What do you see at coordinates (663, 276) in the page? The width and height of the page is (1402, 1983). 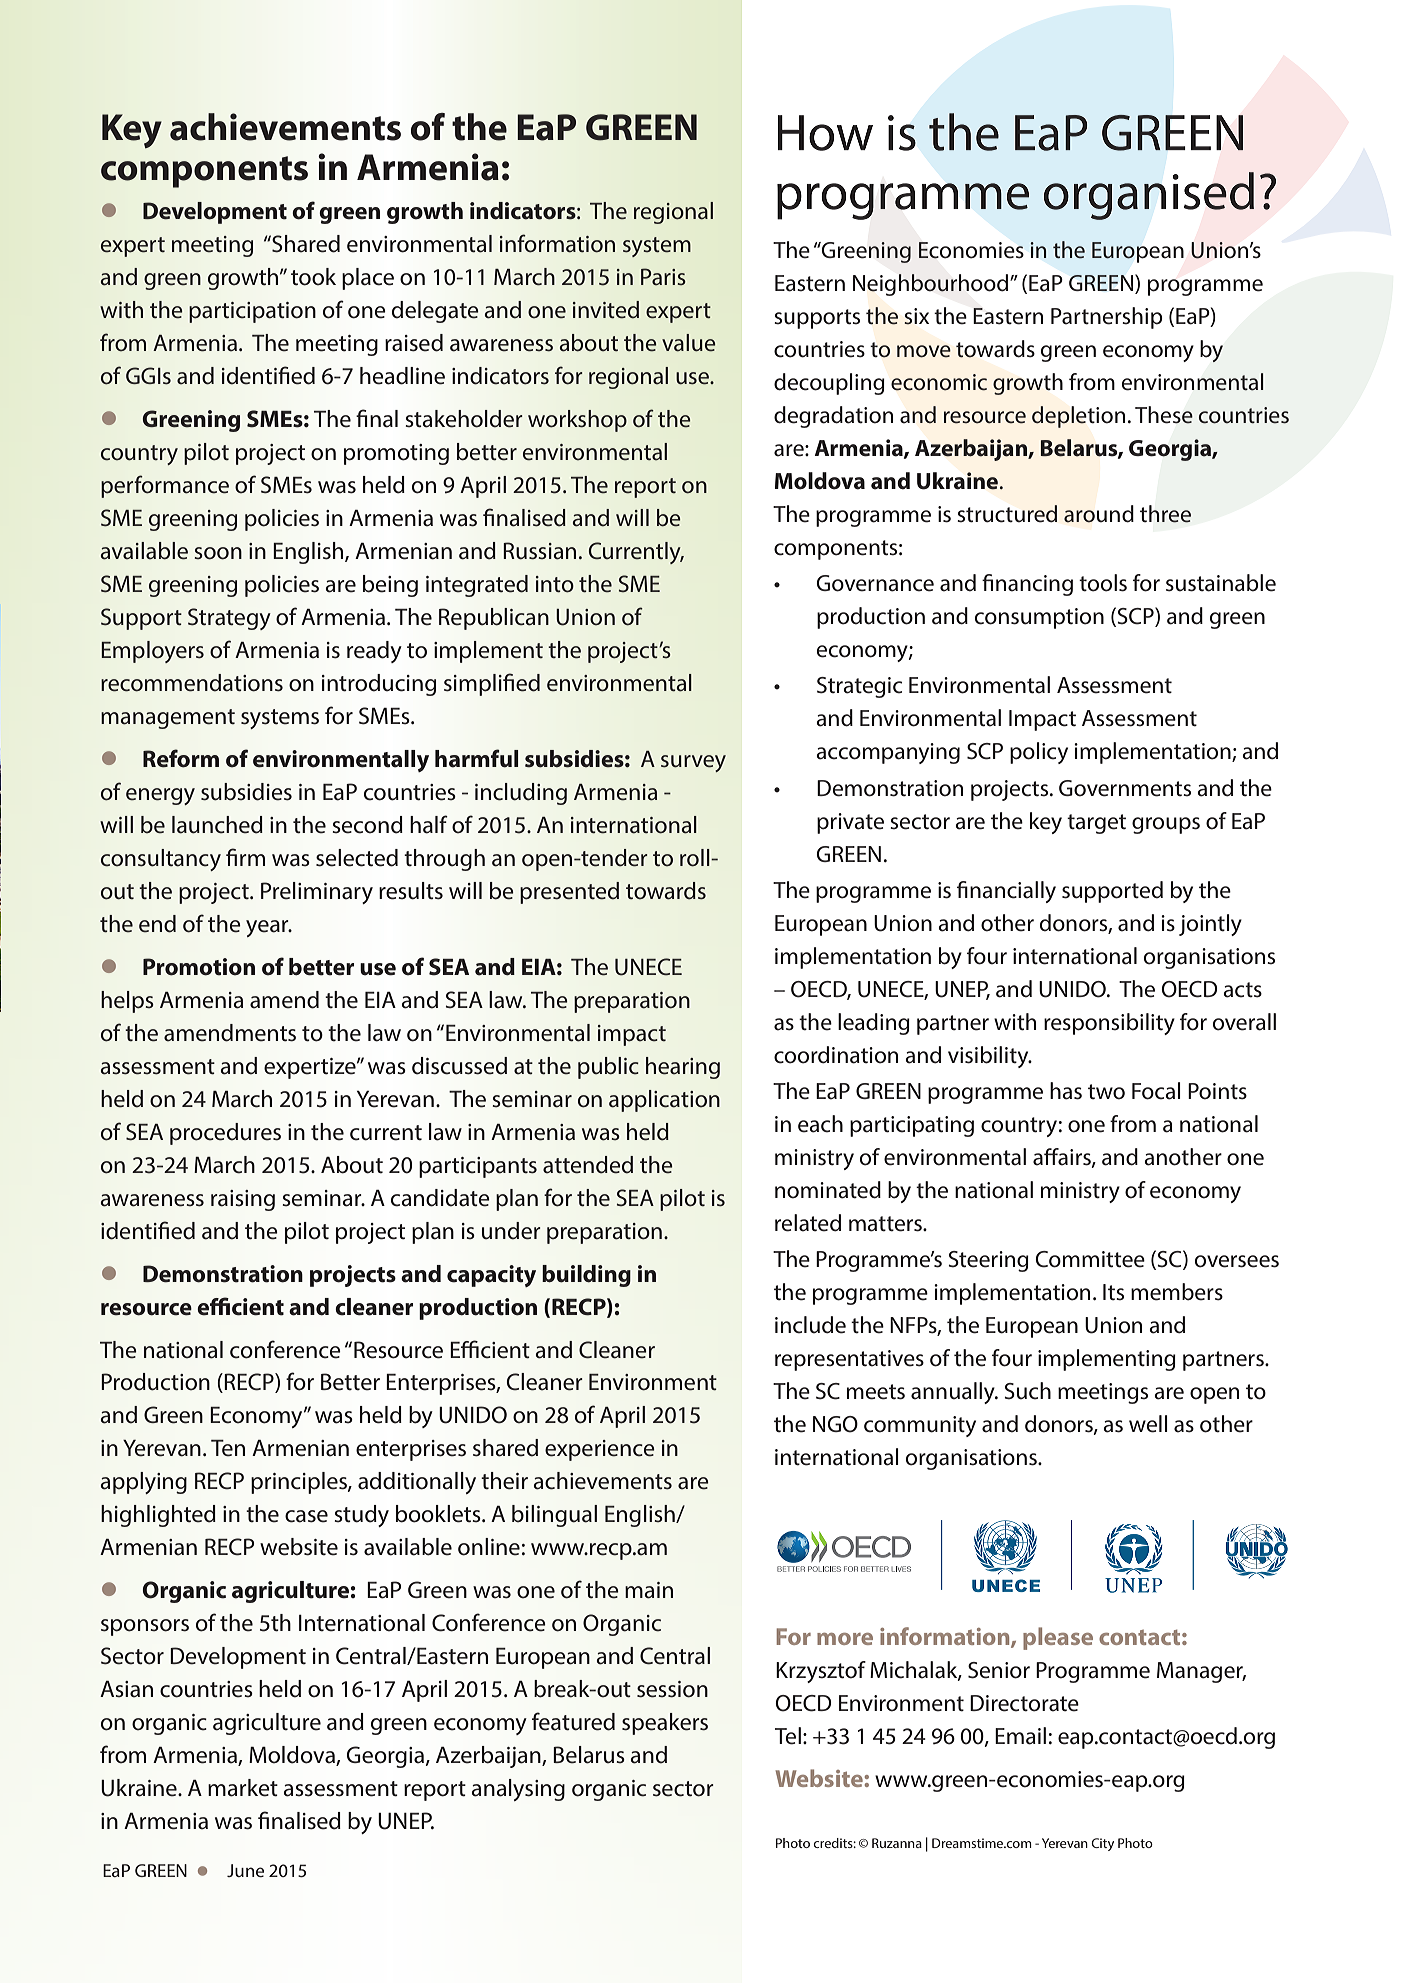 I see `Paris` at bounding box center [663, 276].
